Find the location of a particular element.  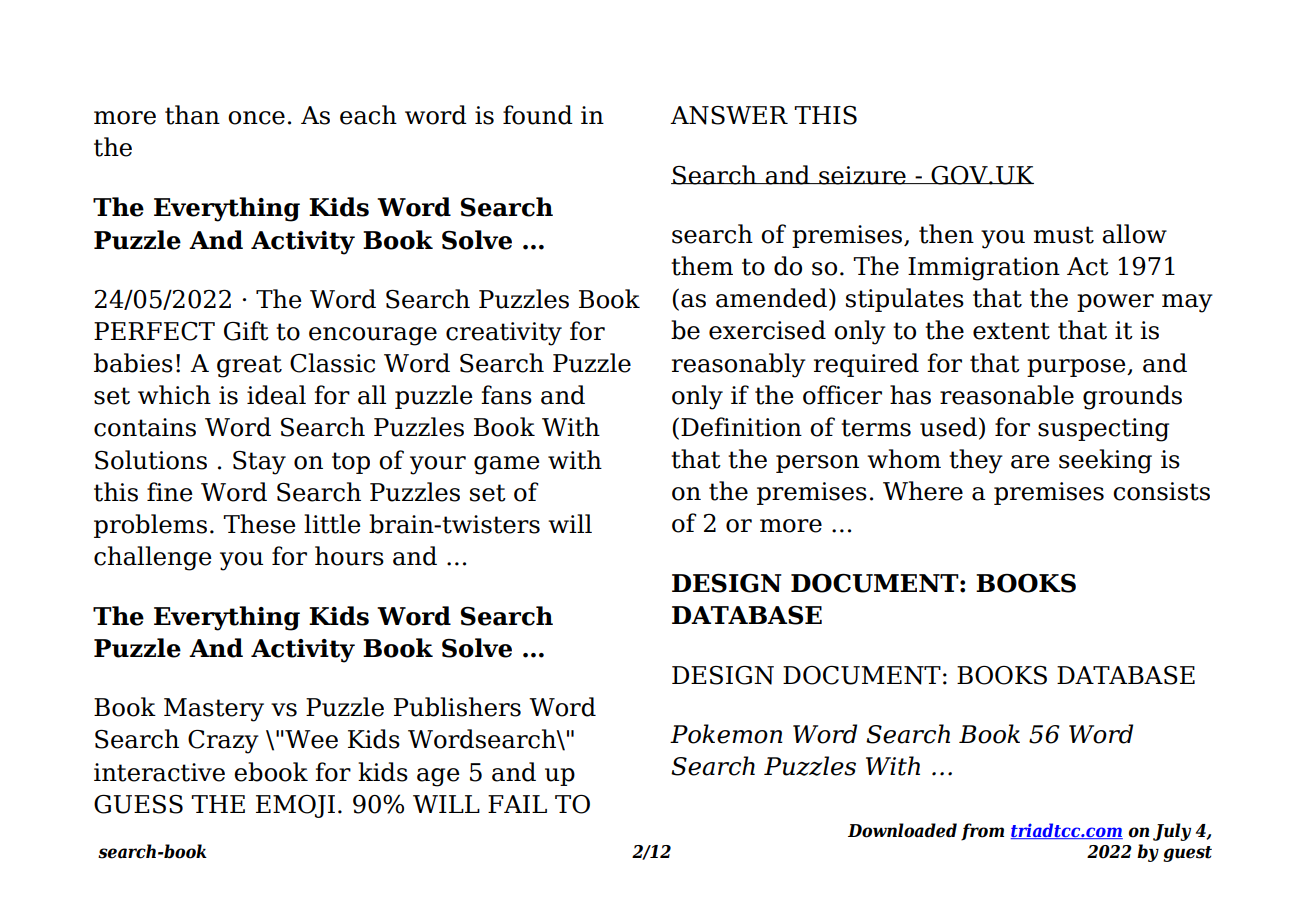

FAIL is located at coordinates (517, 804).
